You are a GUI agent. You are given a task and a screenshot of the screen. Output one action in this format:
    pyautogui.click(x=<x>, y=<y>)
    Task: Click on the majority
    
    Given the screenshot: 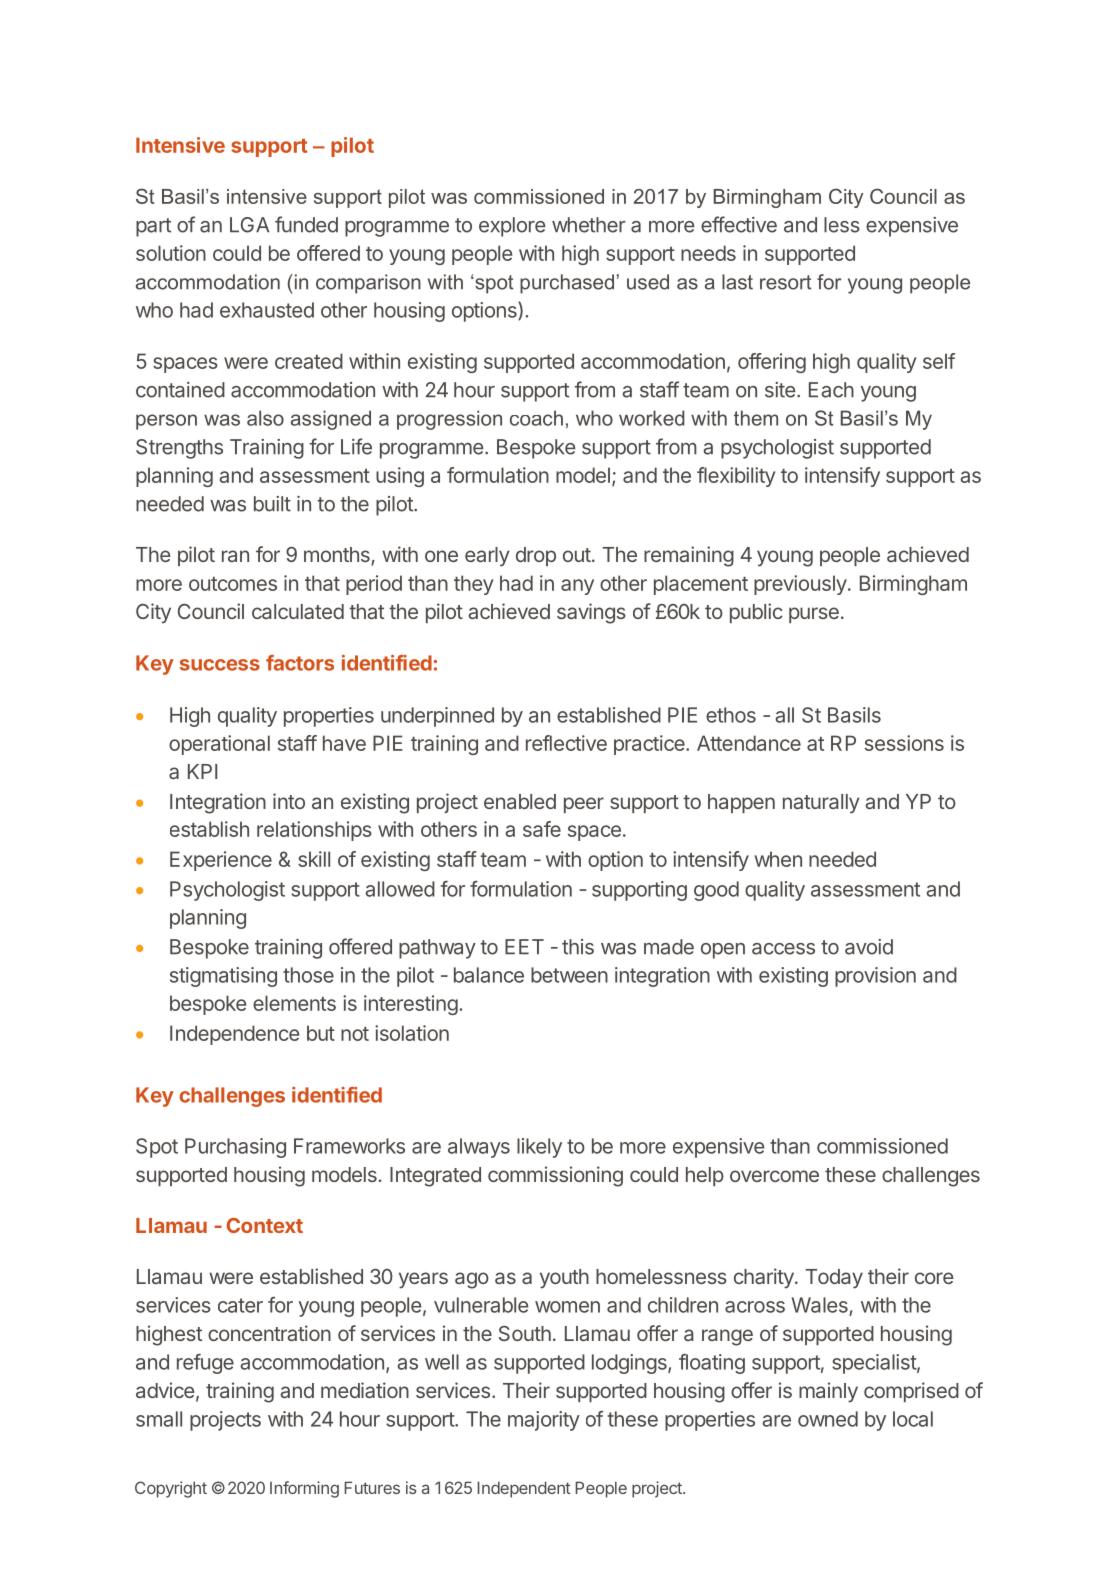 What is the action you would take?
    pyautogui.click(x=544, y=1421)
